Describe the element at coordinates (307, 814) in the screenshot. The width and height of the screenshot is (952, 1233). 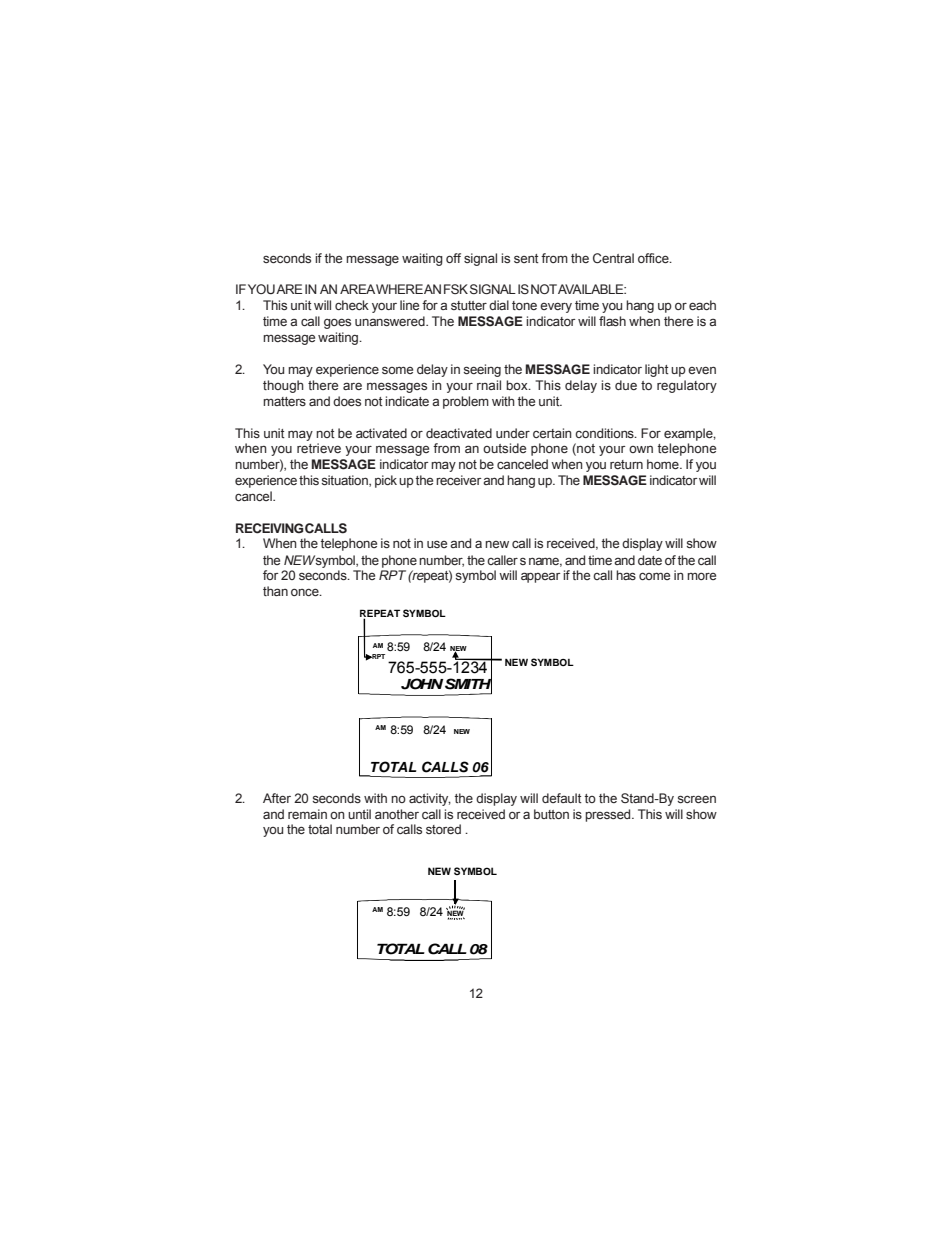
I see `remain` at that location.
